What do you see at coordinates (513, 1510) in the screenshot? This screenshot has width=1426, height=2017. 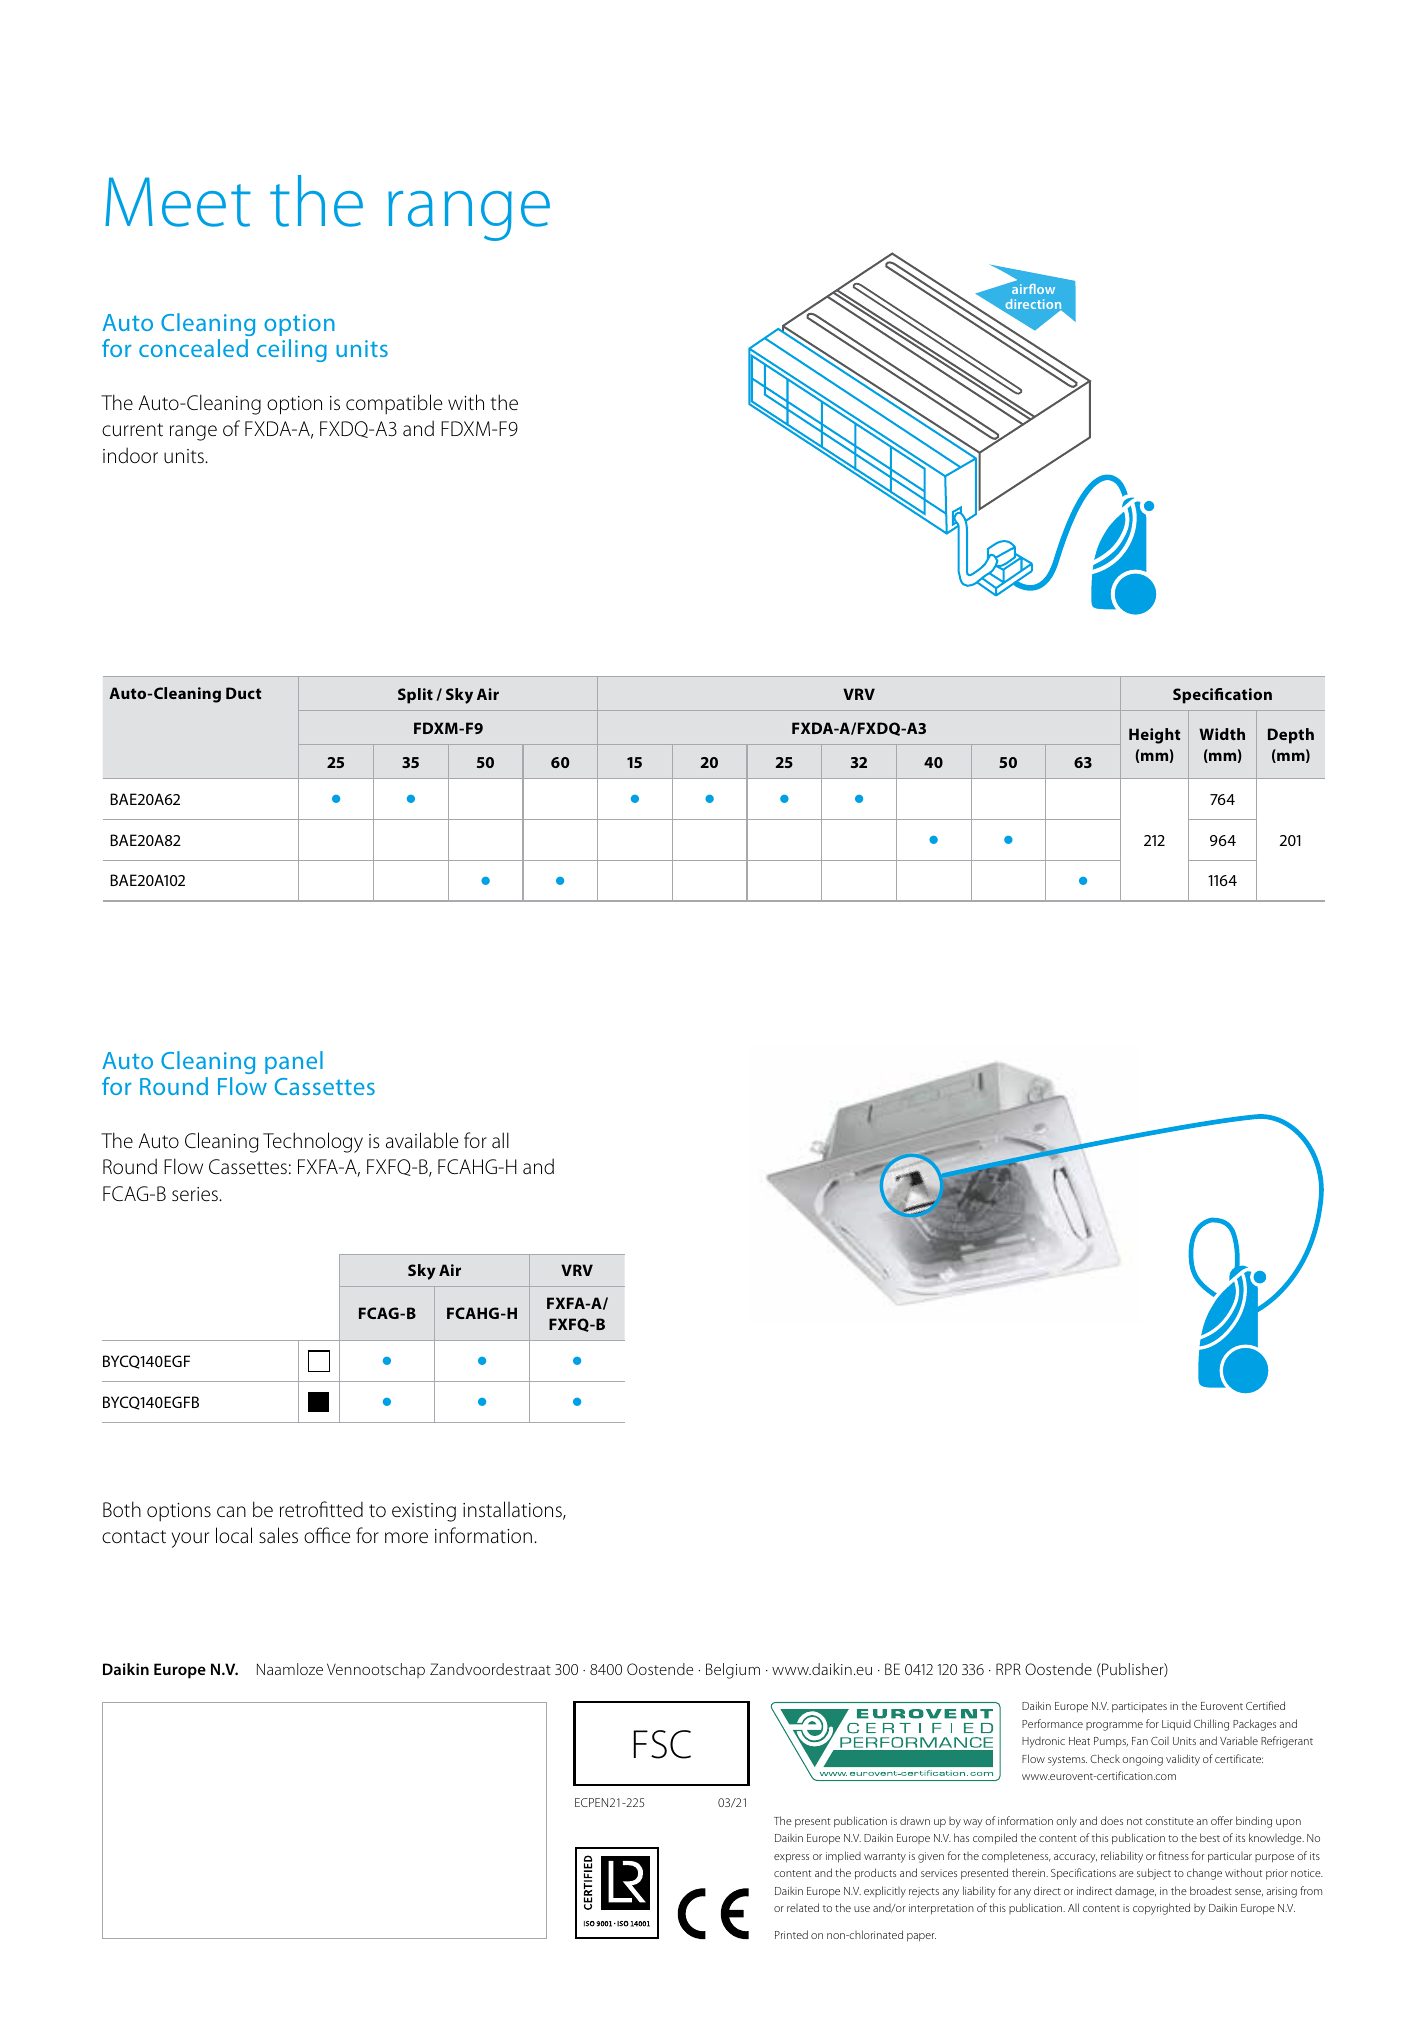 I see `installations` at bounding box center [513, 1510].
